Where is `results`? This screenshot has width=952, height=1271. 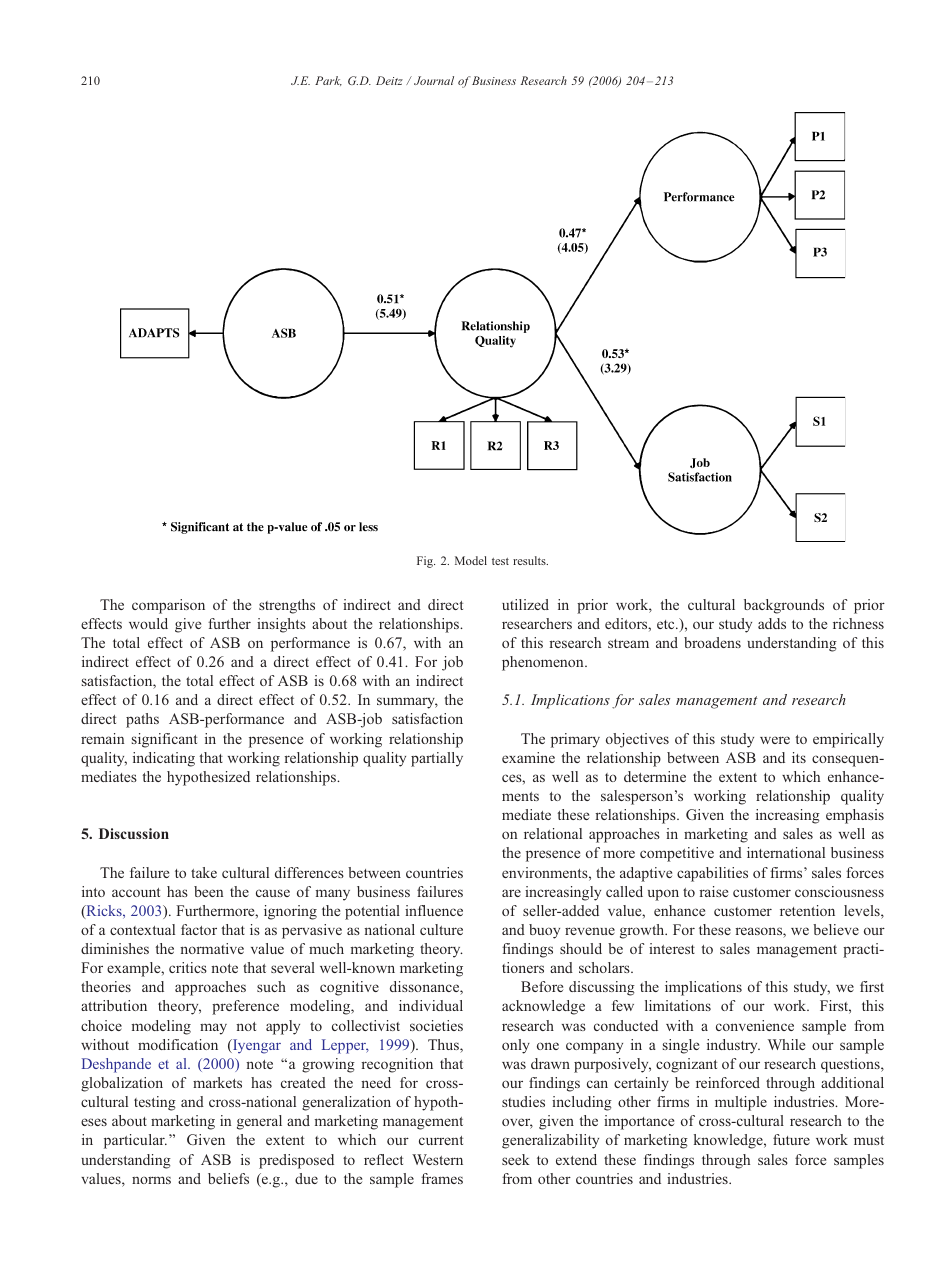 results is located at coordinates (530, 560).
